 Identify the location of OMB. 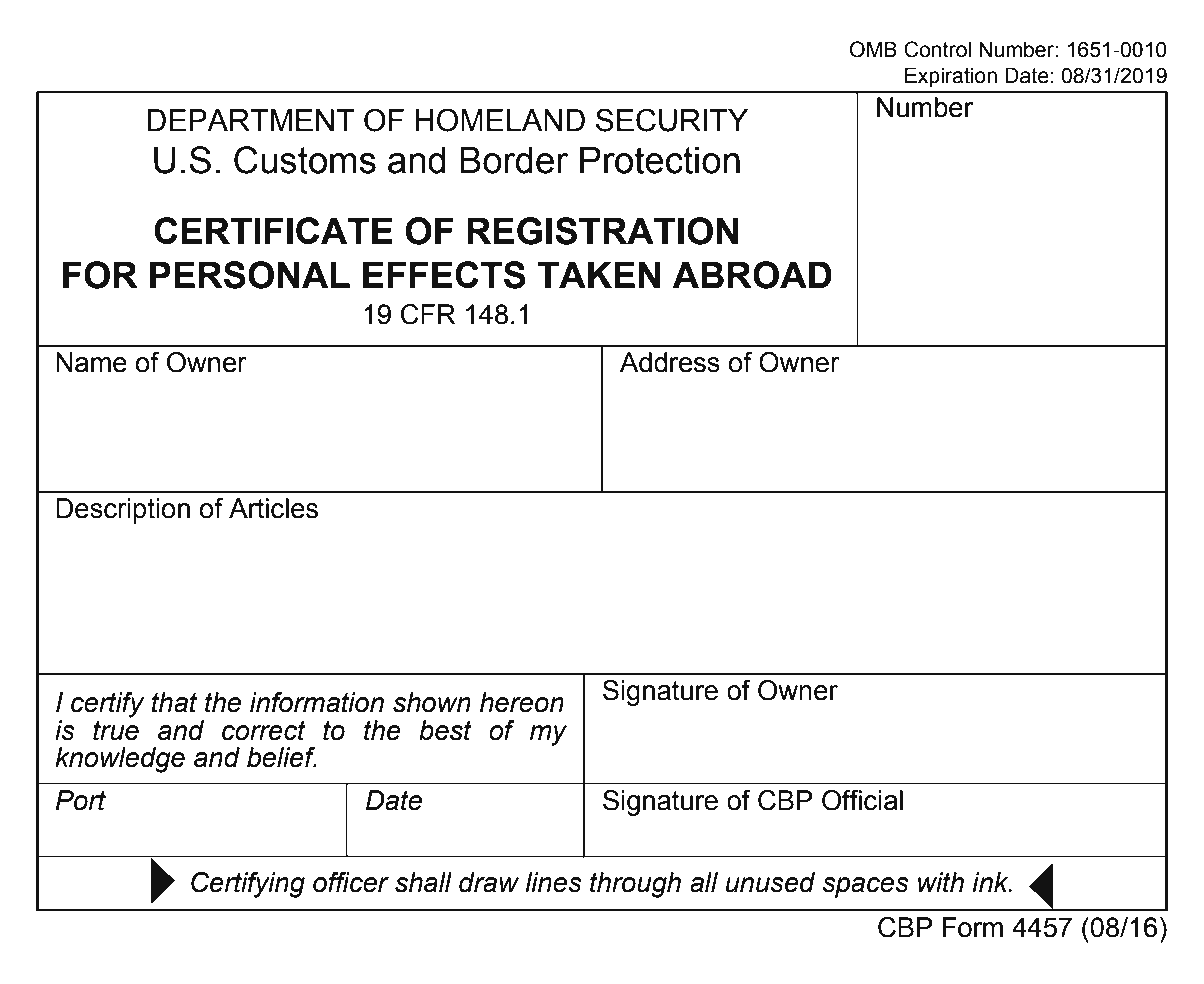
(873, 49).
